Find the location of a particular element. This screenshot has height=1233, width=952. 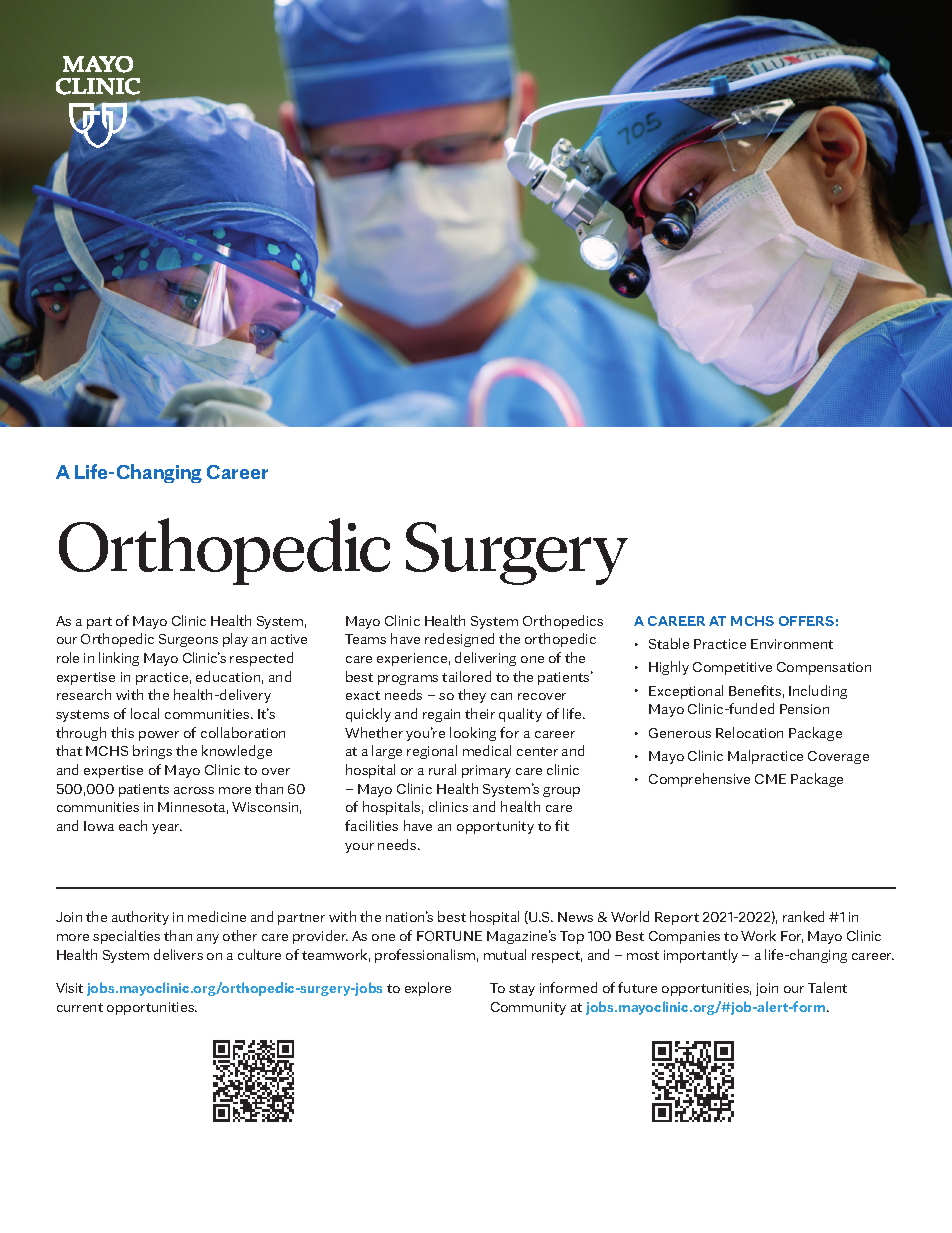

Environment is located at coordinates (792, 644).
